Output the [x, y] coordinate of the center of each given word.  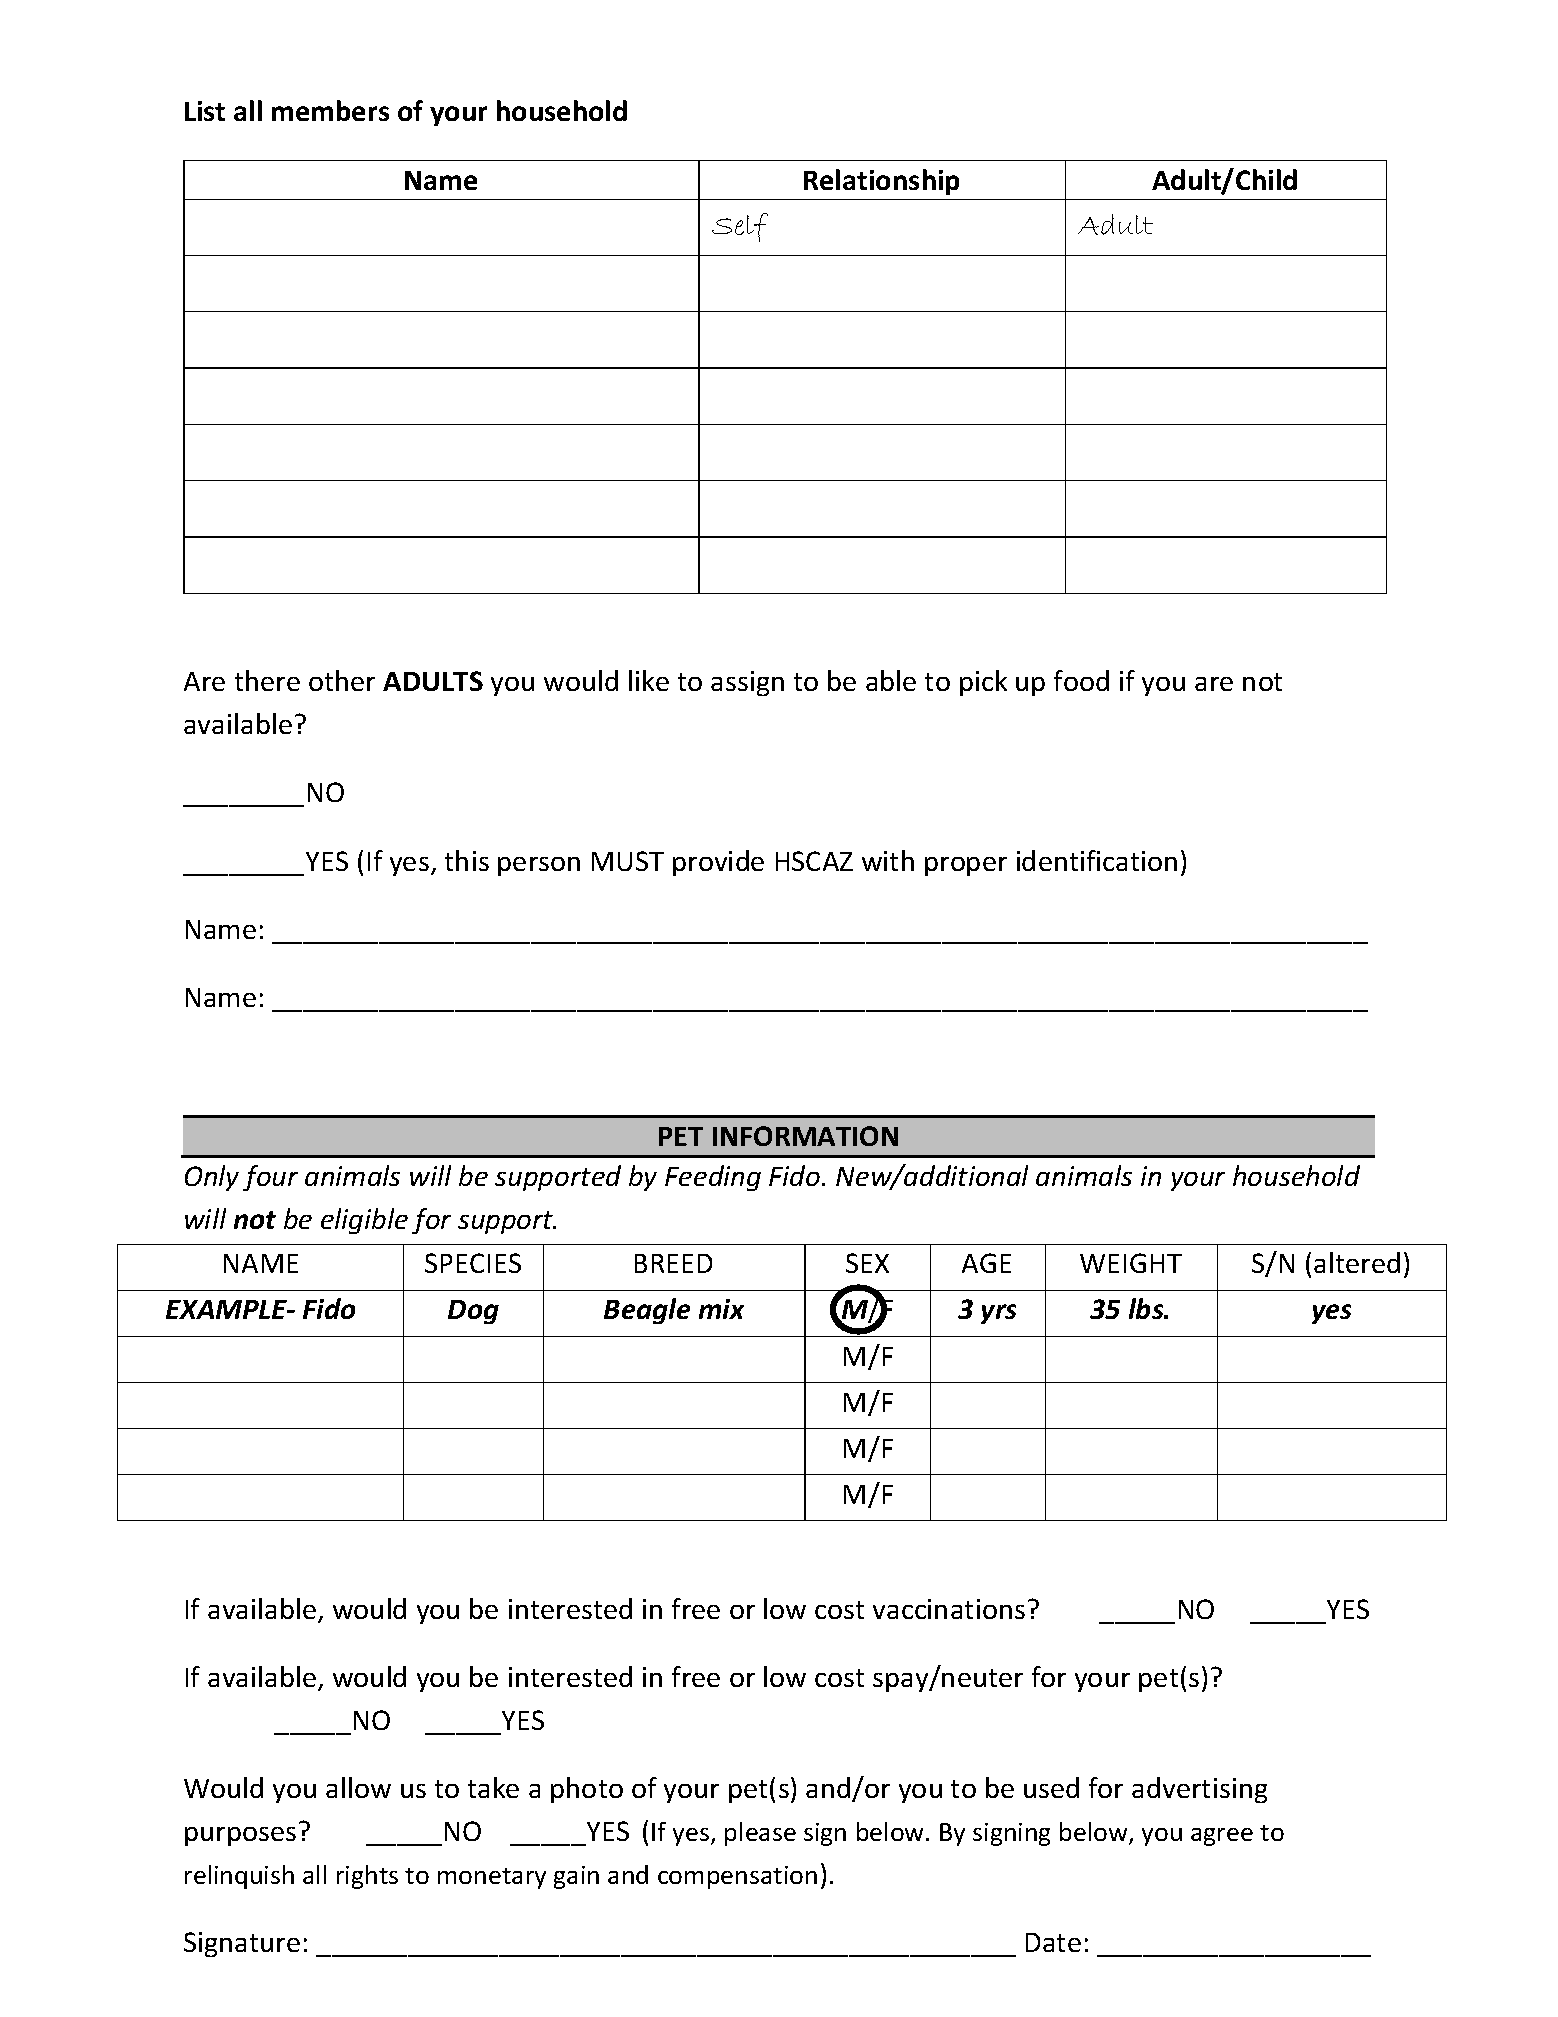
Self [740, 227]
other [342, 680]
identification [1097, 860]
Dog [473, 1312]
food [1081, 680]
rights [367, 1877]
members [330, 110]
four [270, 1178]
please [760, 1834]
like [649, 680]
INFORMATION [805, 1136]
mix [721, 1309]
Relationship [881, 182]
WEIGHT [1131, 1263]
